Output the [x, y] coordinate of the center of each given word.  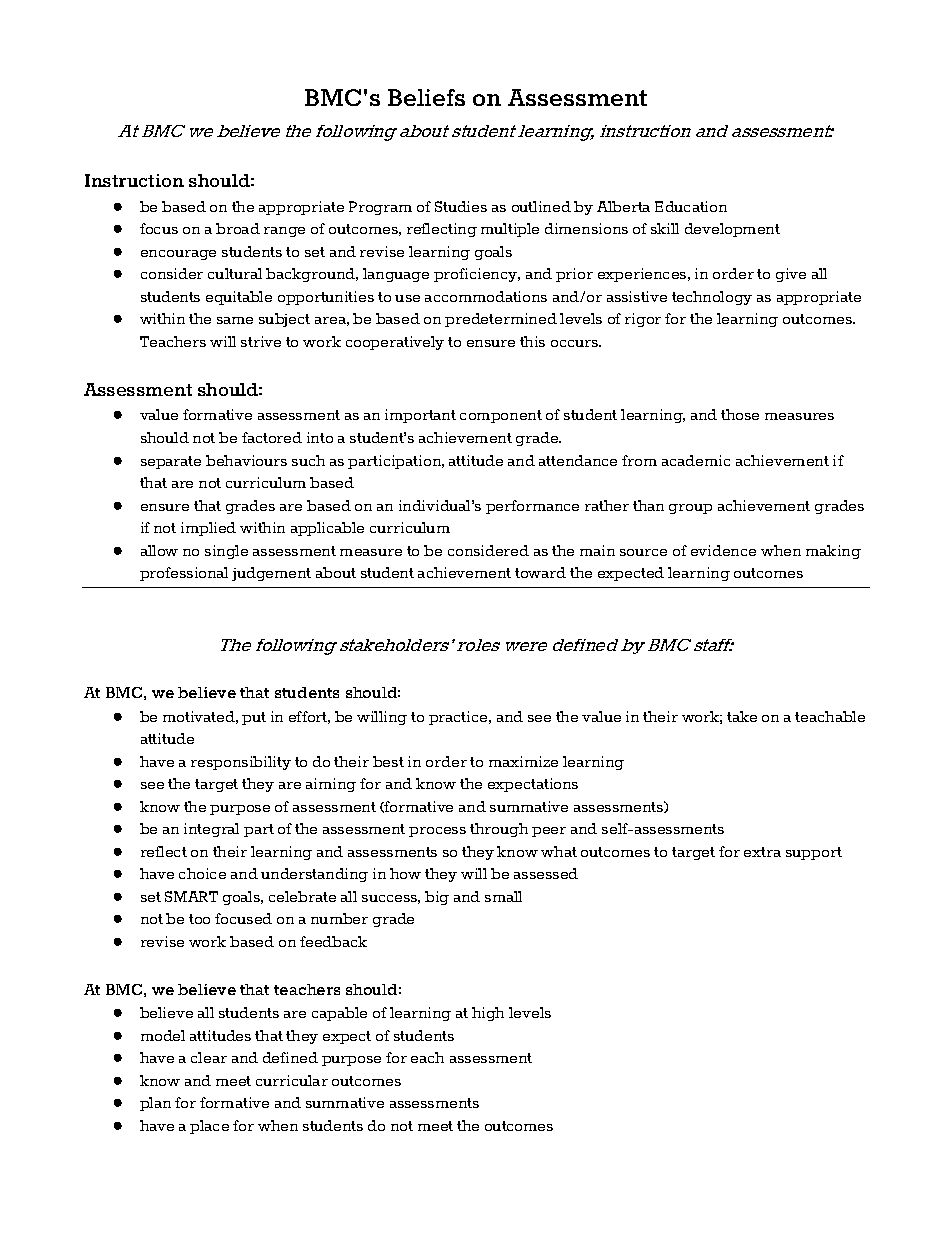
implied [208, 529]
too [199, 919]
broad [238, 228]
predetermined [501, 320]
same [235, 320]
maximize [523, 761]
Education [691, 206]
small [503, 896]
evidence [723, 550]
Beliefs [426, 97]
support [814, 853]
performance [532, 507]
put [254, 718]
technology [712, 298]
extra [762, 852]
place [209, 1127]
